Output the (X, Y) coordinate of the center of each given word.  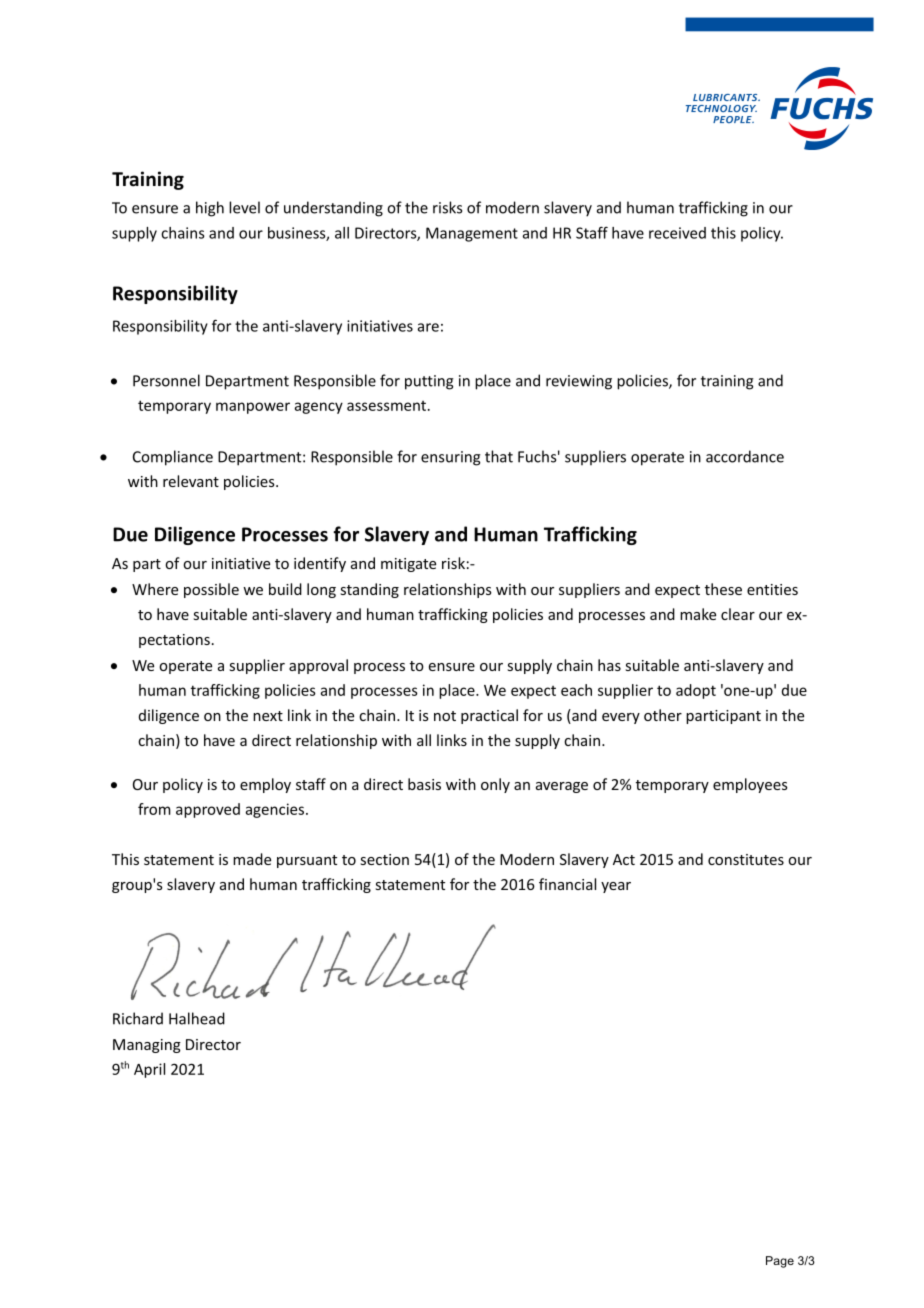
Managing (147, 1046)
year (616, 887)
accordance (745, 456)
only (495, 785)
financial (567, 884)
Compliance (173, 458)
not (445, 716)
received (677, 233)
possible (211, 590)
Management (472, 234)
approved (208, 810)
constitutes (746, 859)
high (210, 209)
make (698, 614)
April (149, 1070)
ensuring (451, 458)
